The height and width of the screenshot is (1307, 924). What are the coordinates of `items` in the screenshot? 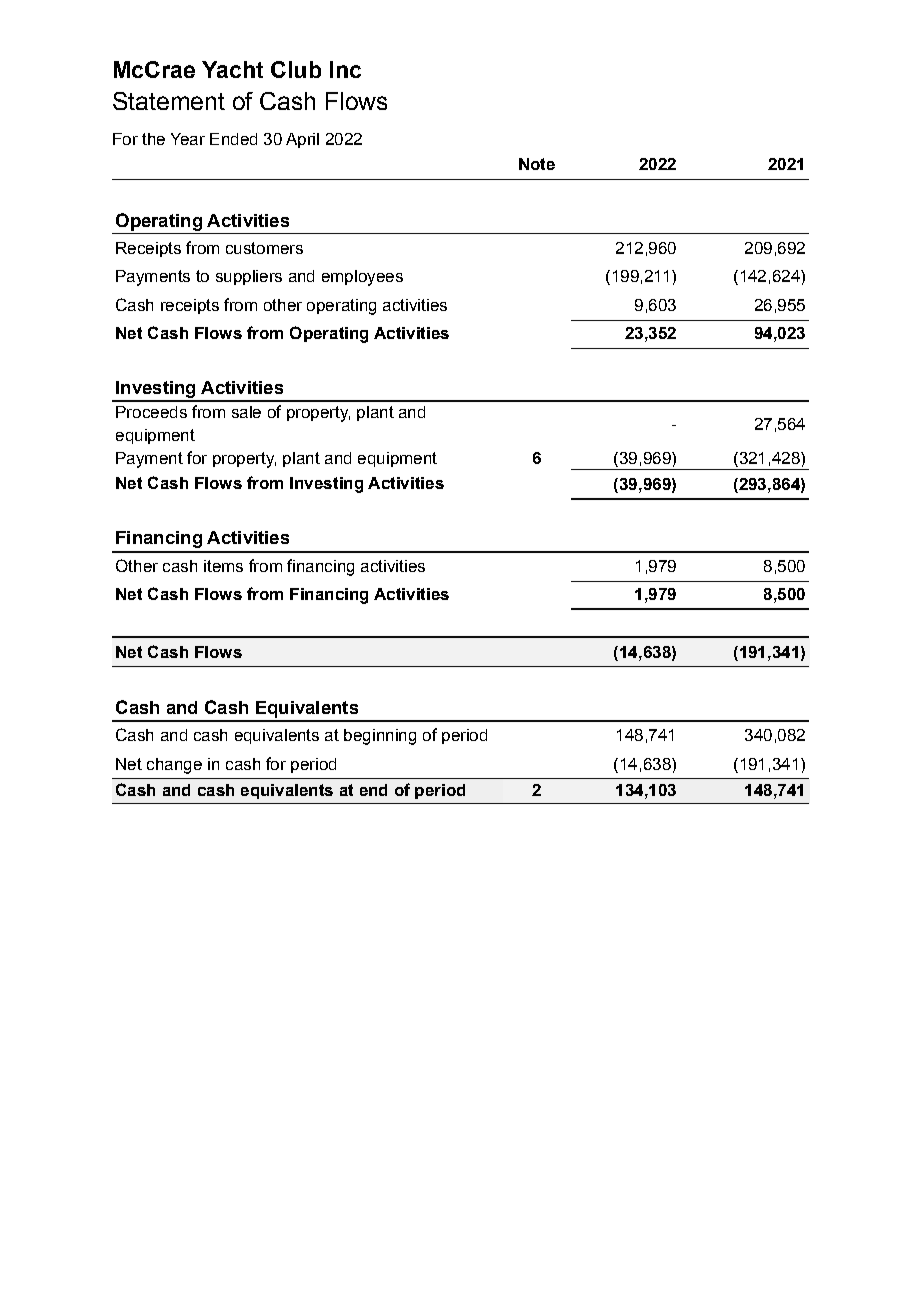 It's located at (223, 566).
